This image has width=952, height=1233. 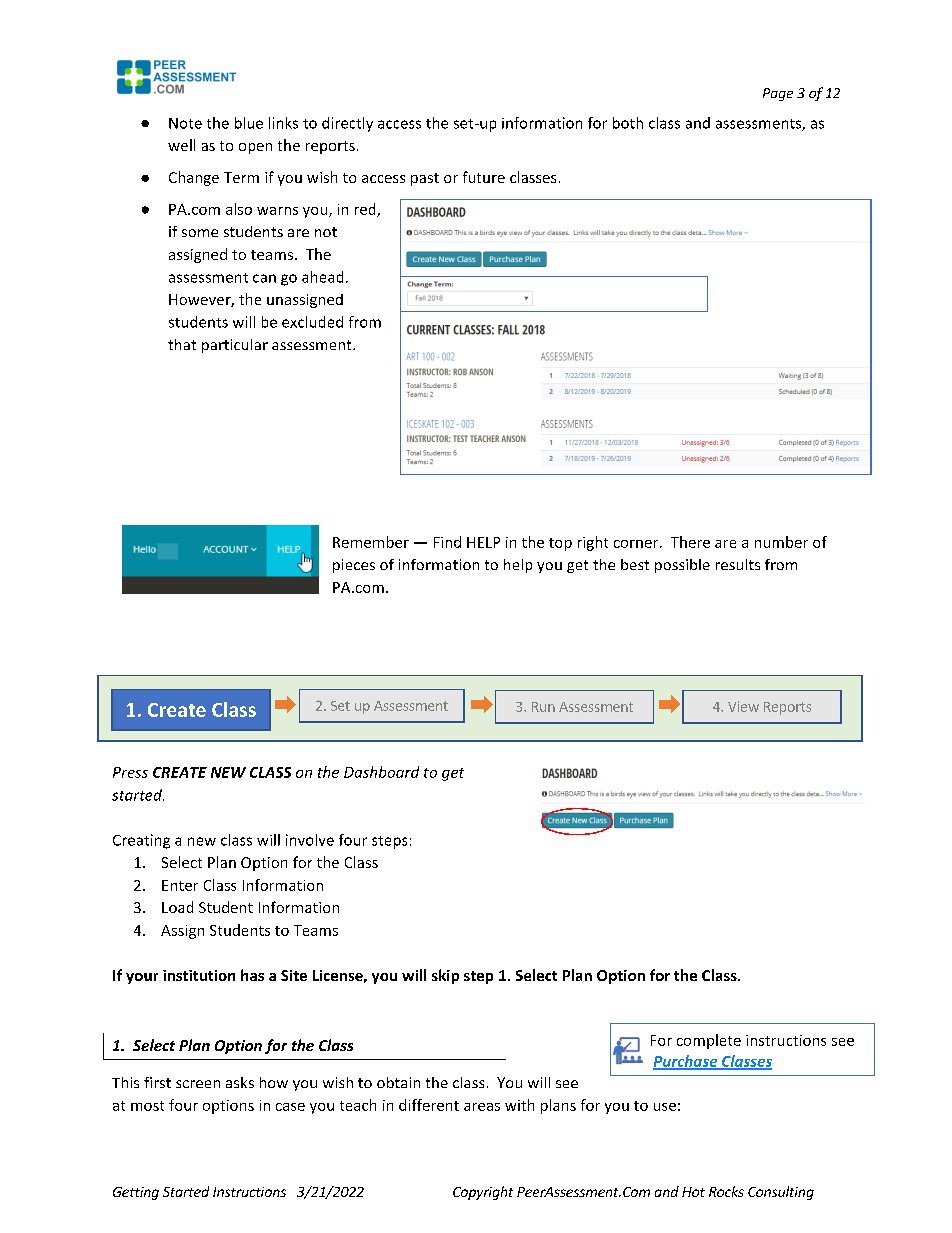 What do you see at coordinates (130, 772) in the image?
I see `Press` at bounding box center [130, 772].
